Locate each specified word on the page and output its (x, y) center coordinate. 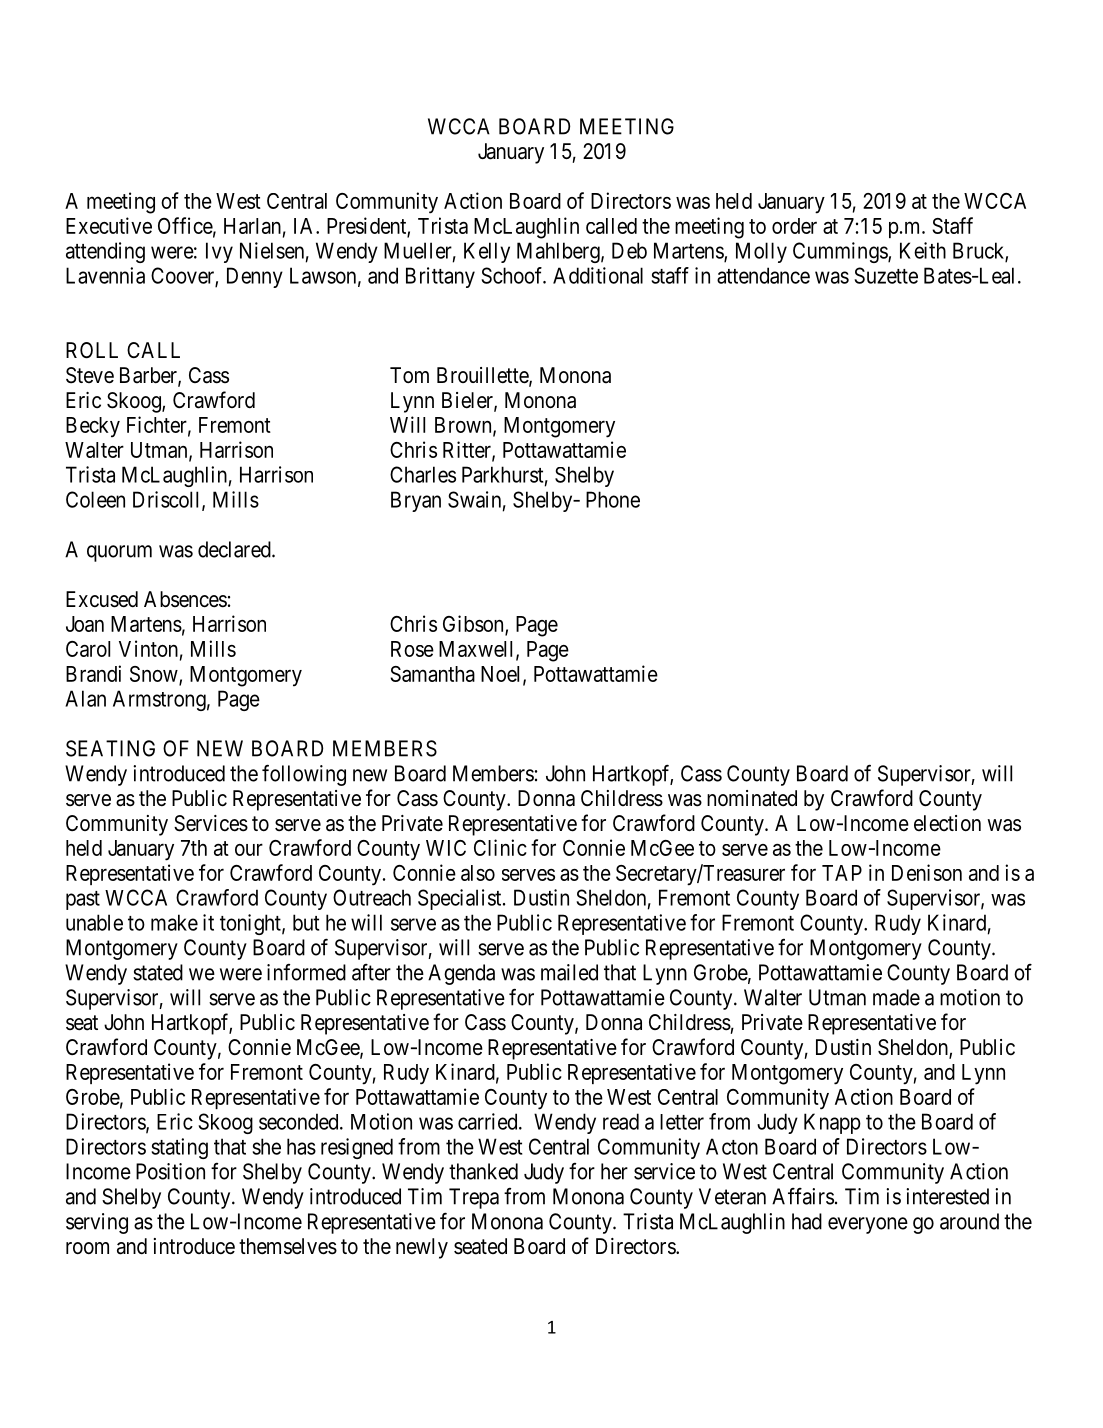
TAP (842, 873)
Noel (502, 675)
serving (97, 1223)
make (174, 922)
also (478, 873)
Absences (185, 599)
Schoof (513, 275)
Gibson (474, 625)
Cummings (841, 252)
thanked (483, 1171)
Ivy (219, 252)
